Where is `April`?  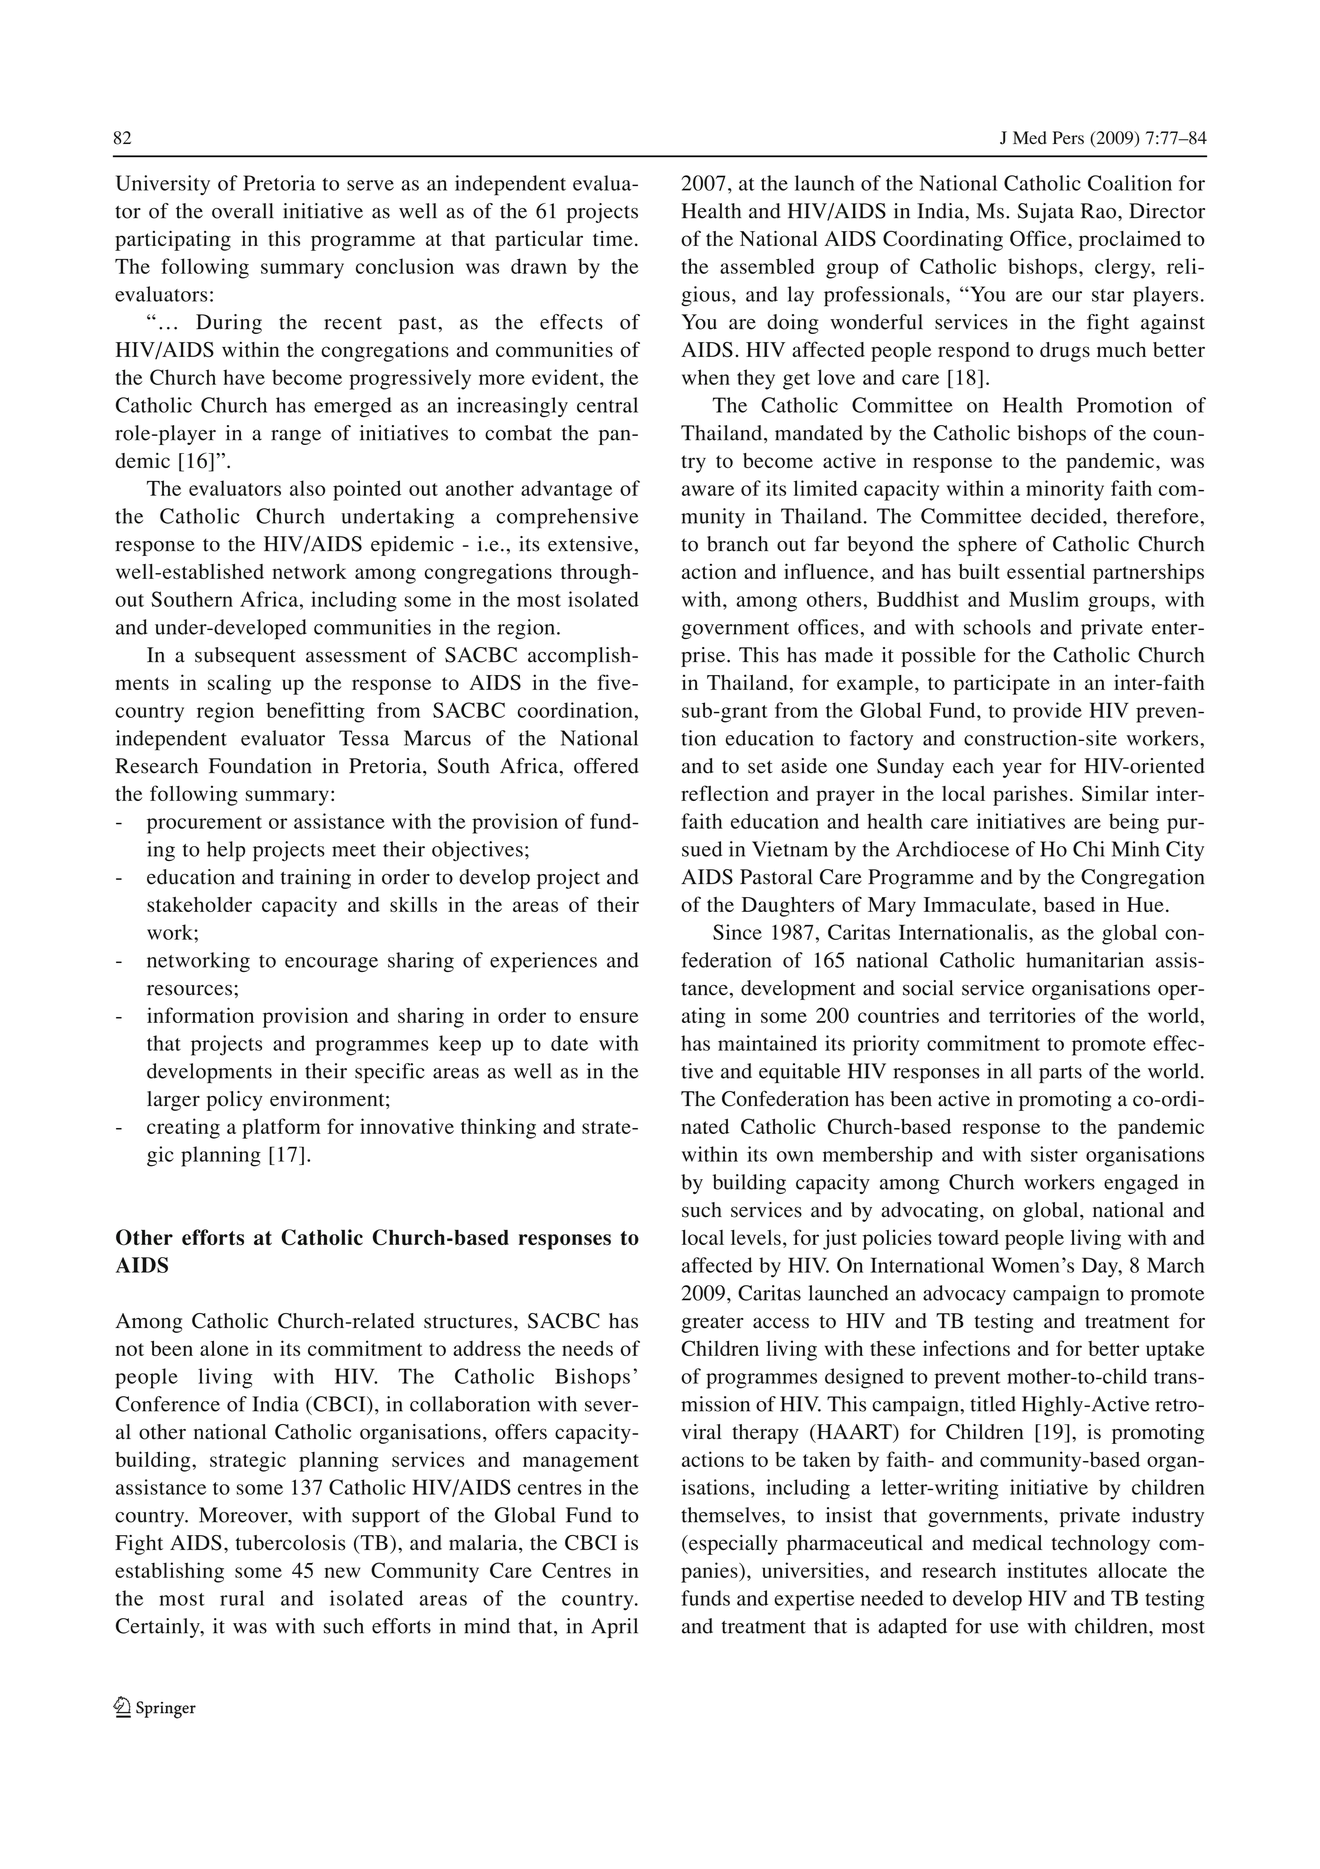
April is located at coordinates (614, 1628).
